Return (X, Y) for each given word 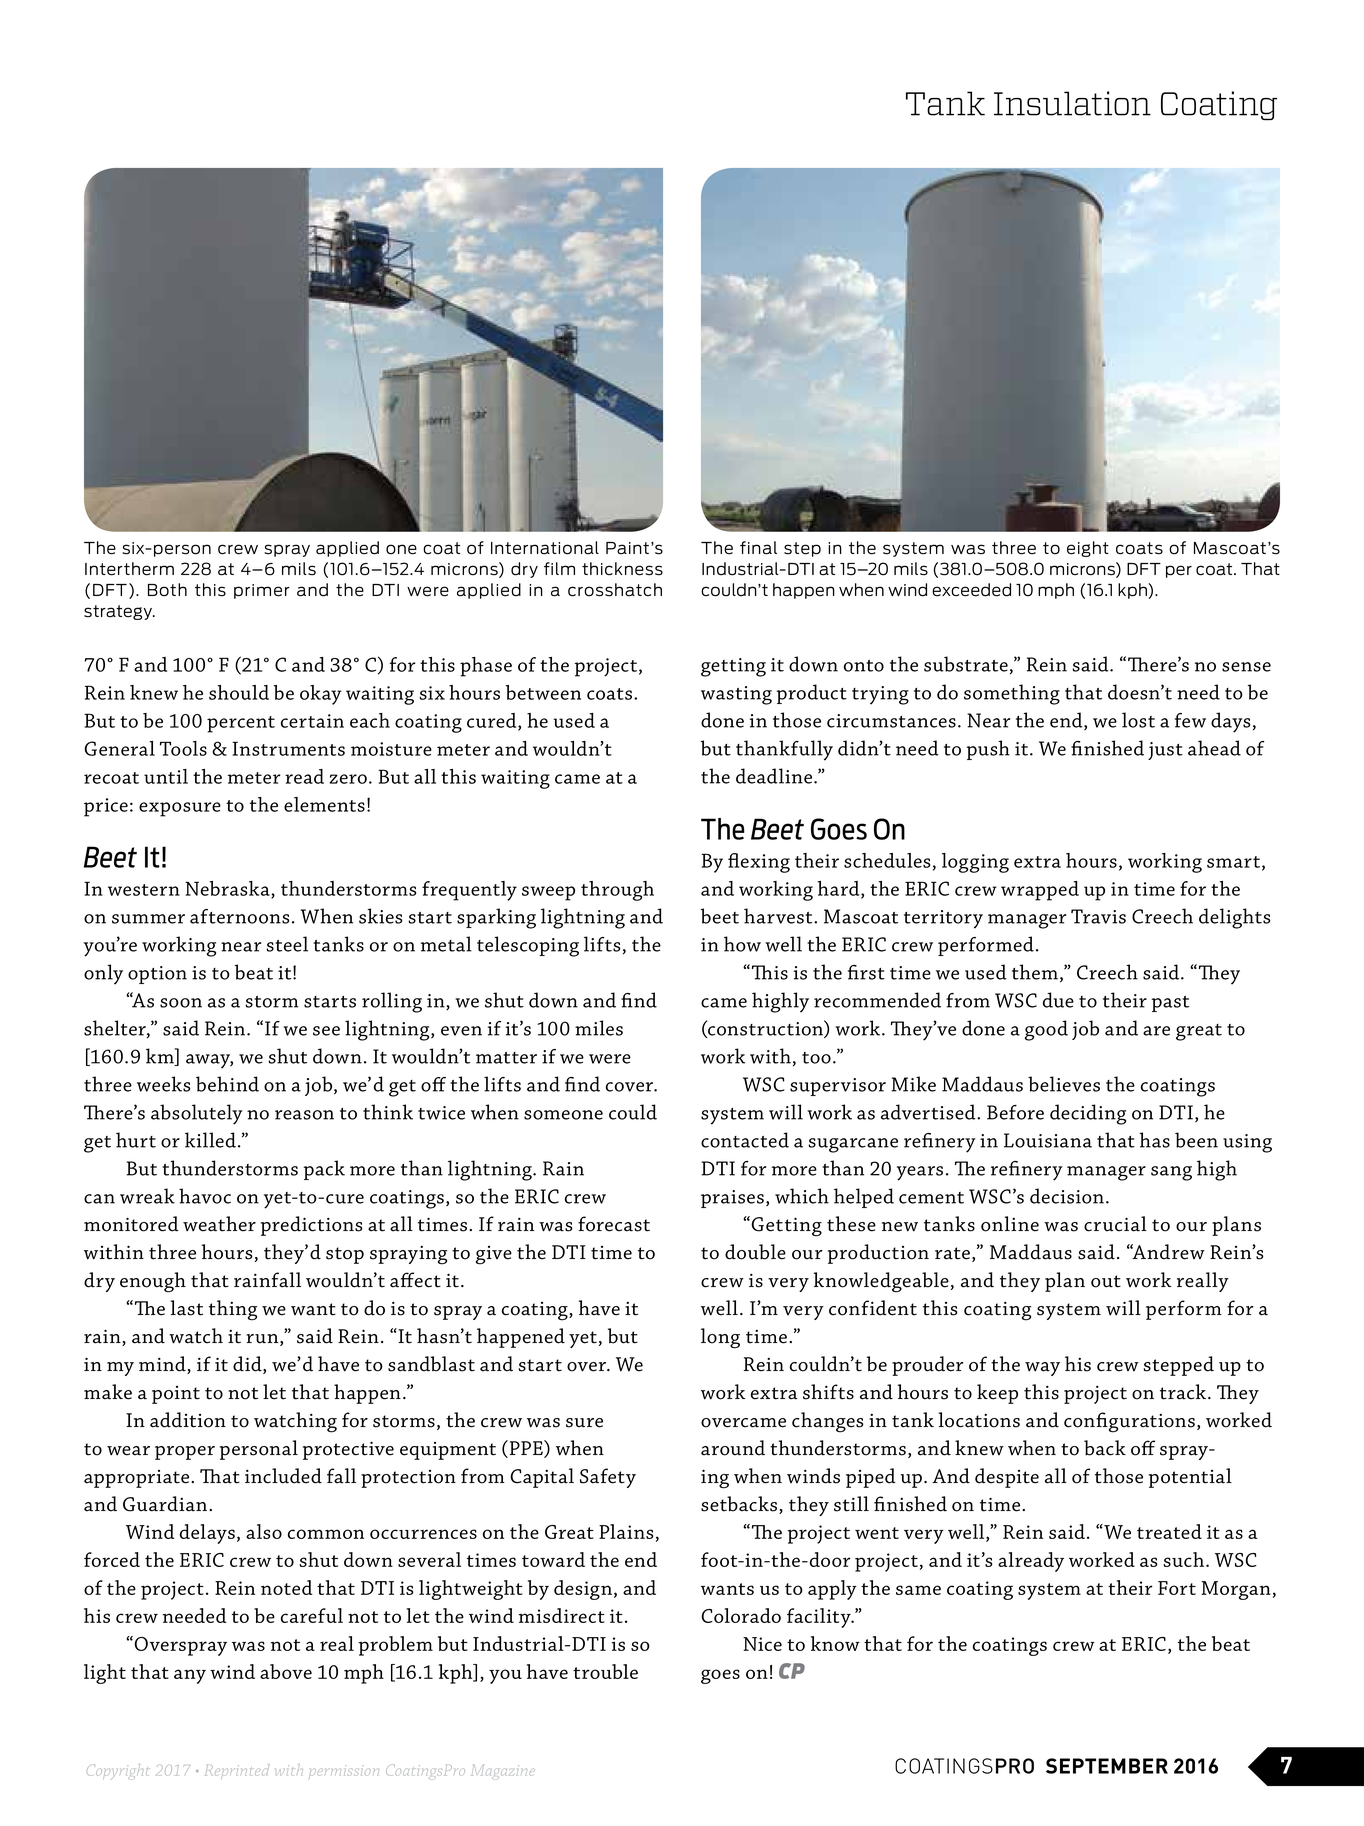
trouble (605, 1671)
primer (262, 591)
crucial (1115, 1224)
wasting (736, 695)
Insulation (1072, 103)
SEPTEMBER (1107, 1766)
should (239, 692)
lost (1138, 720)
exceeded (971, 590)
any (190, 1676)
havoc (205, 1196)
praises (732, 1199)
